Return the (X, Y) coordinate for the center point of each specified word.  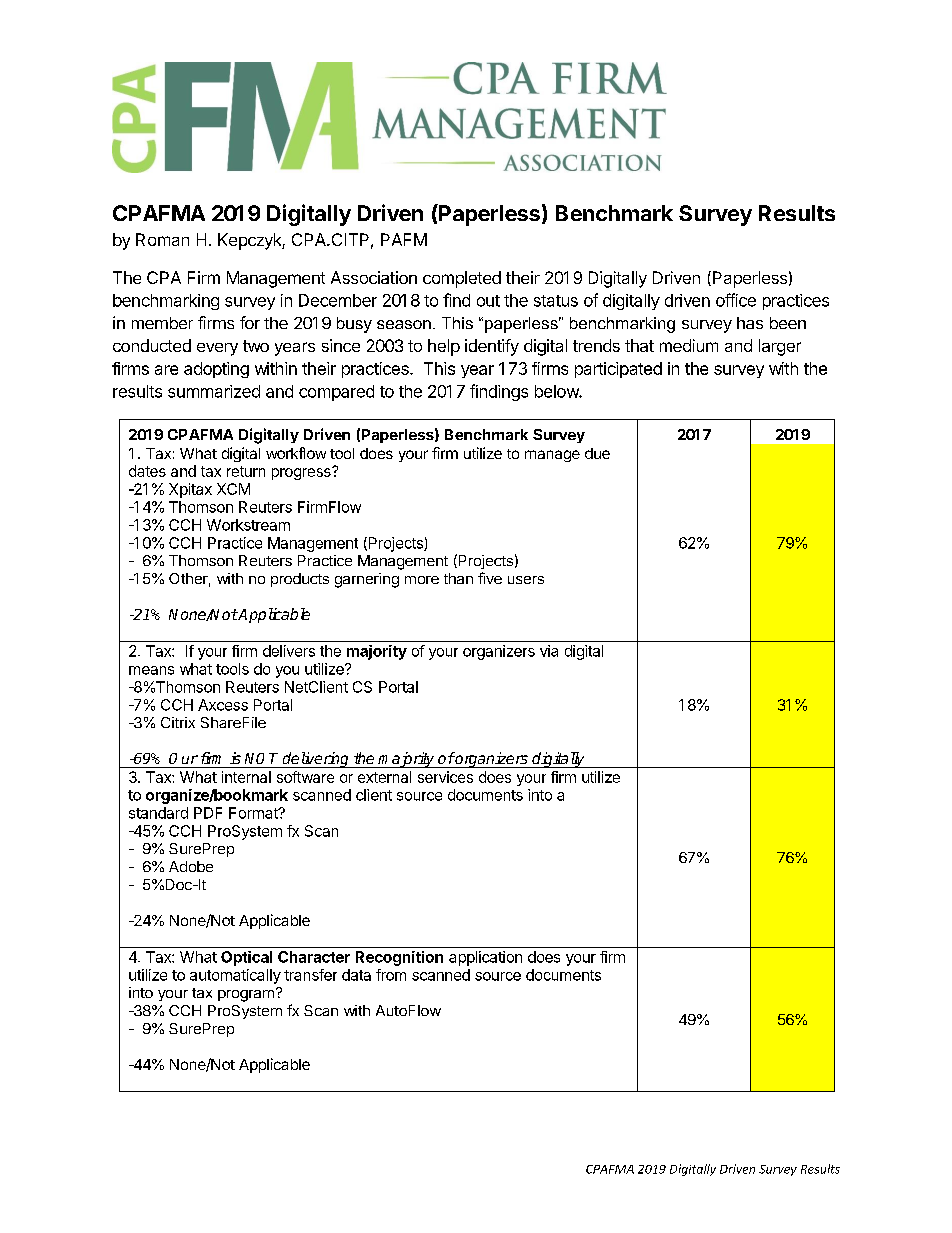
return (246, 471)
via (549, 651)
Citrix (178, 722)
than (458, 578)
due (597, 453)
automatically (235, 976)
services (445, 777)
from (391, 975)
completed (462, 279)
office (736, 300)
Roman (162, 239)
